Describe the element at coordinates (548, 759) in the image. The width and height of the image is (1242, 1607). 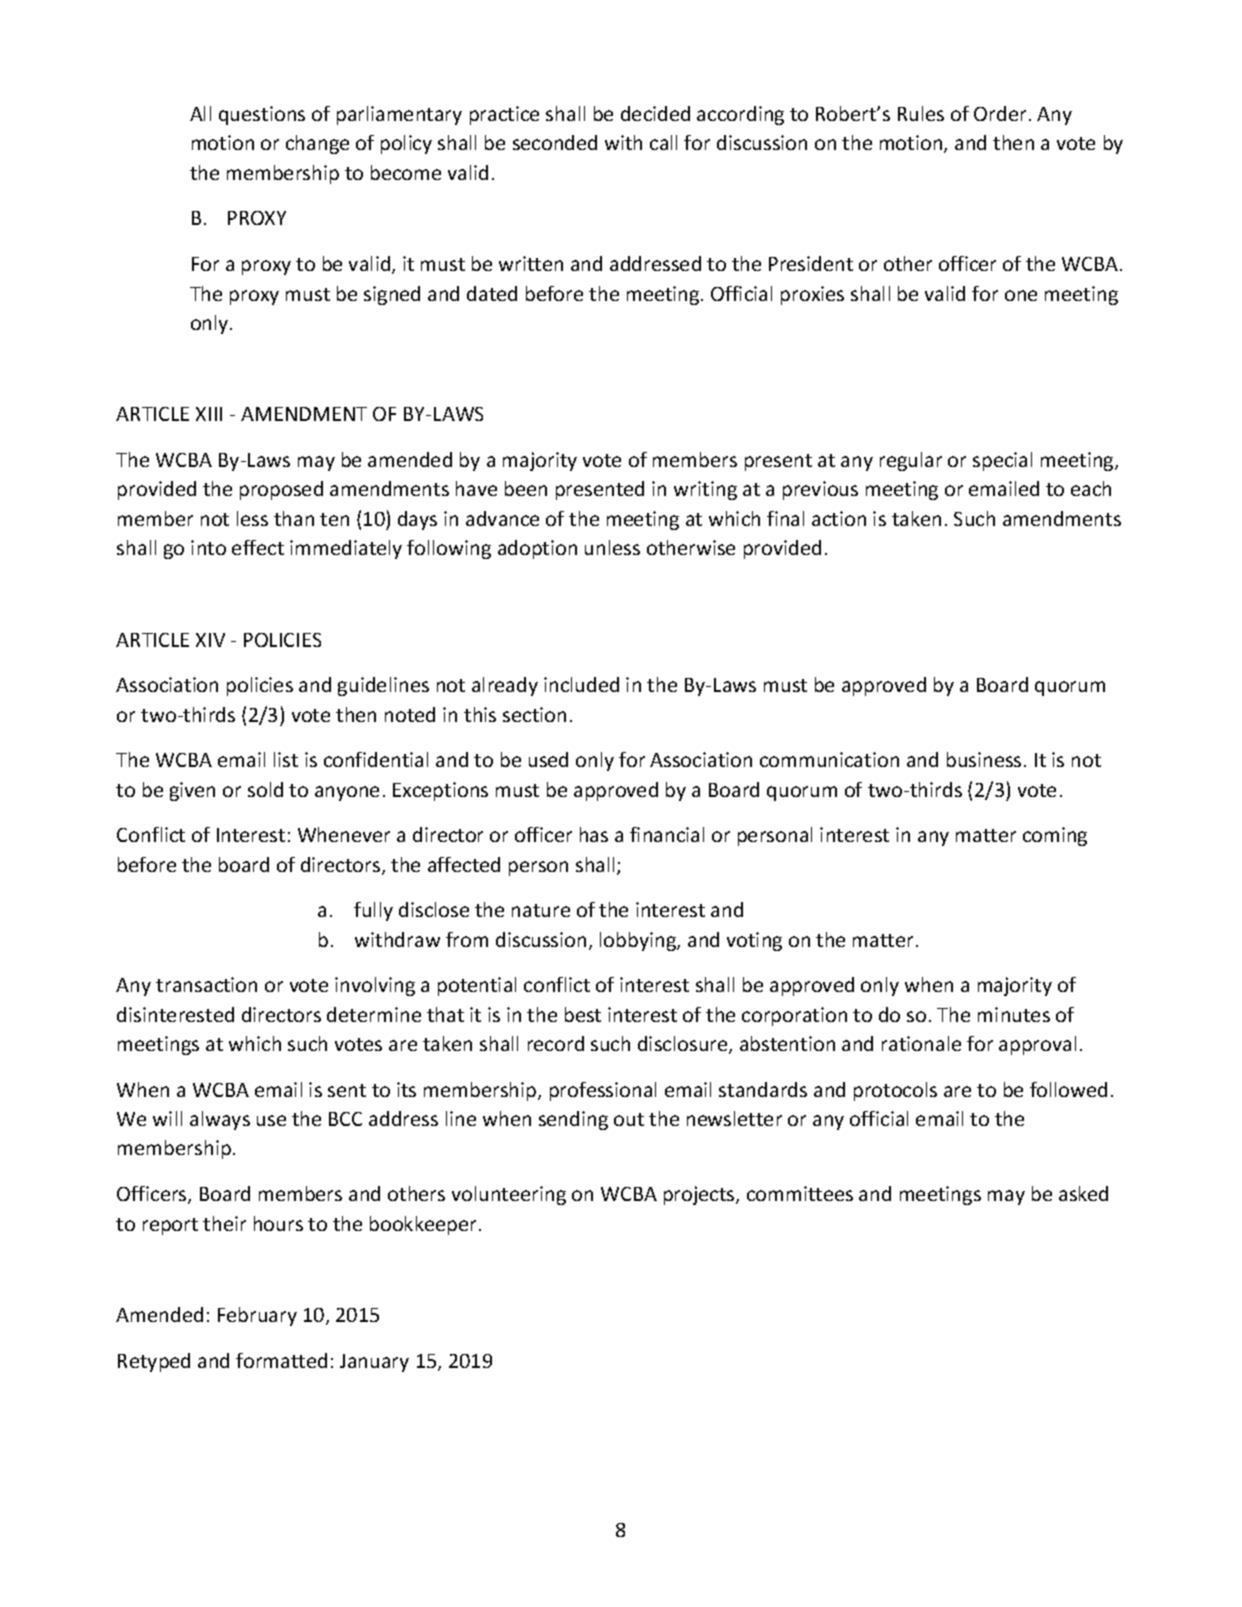
I see `used` at that location.
